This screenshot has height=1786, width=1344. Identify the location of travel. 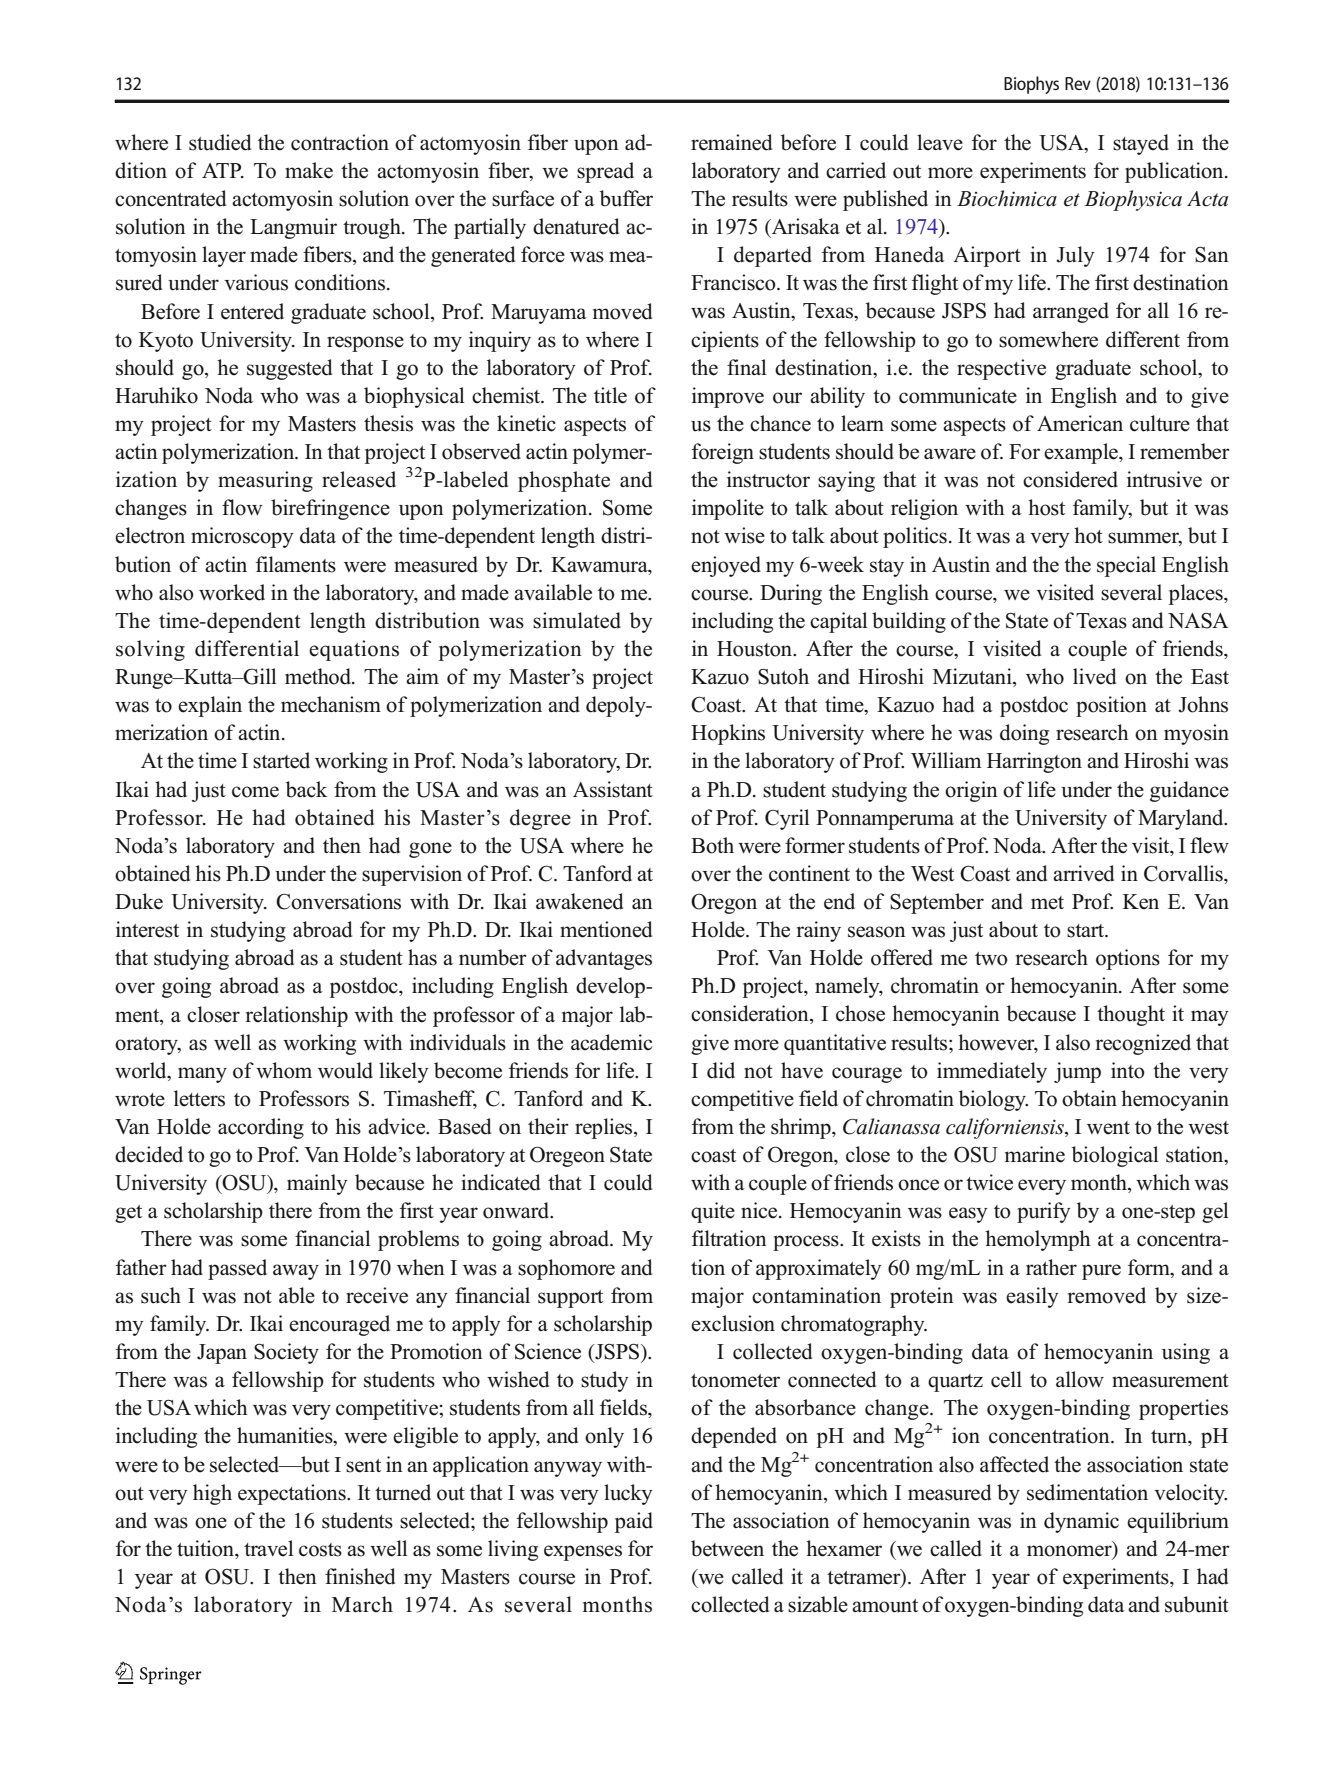
(269, 1548).
